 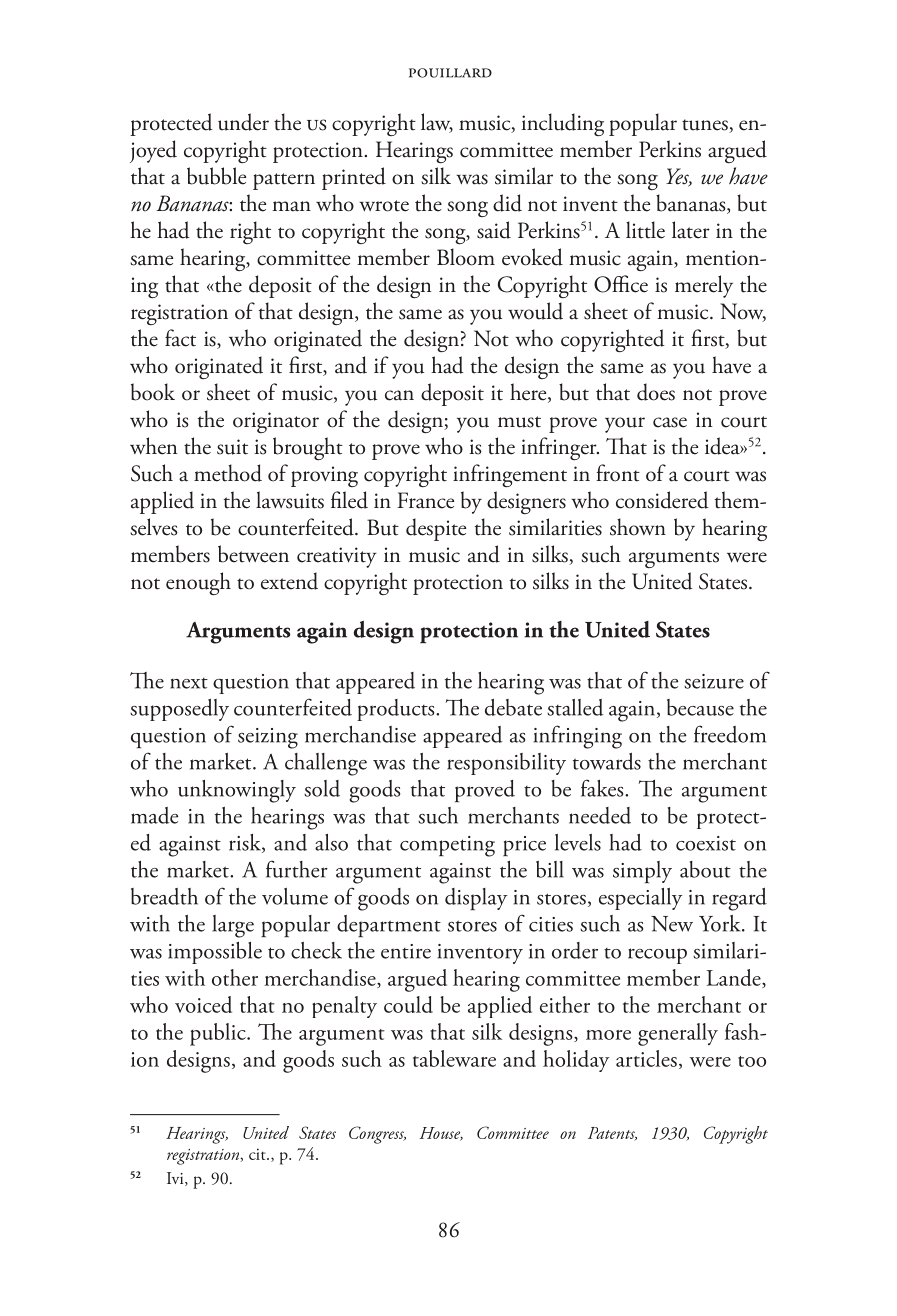 I want to click on public, so click(x=219, y=1034).
